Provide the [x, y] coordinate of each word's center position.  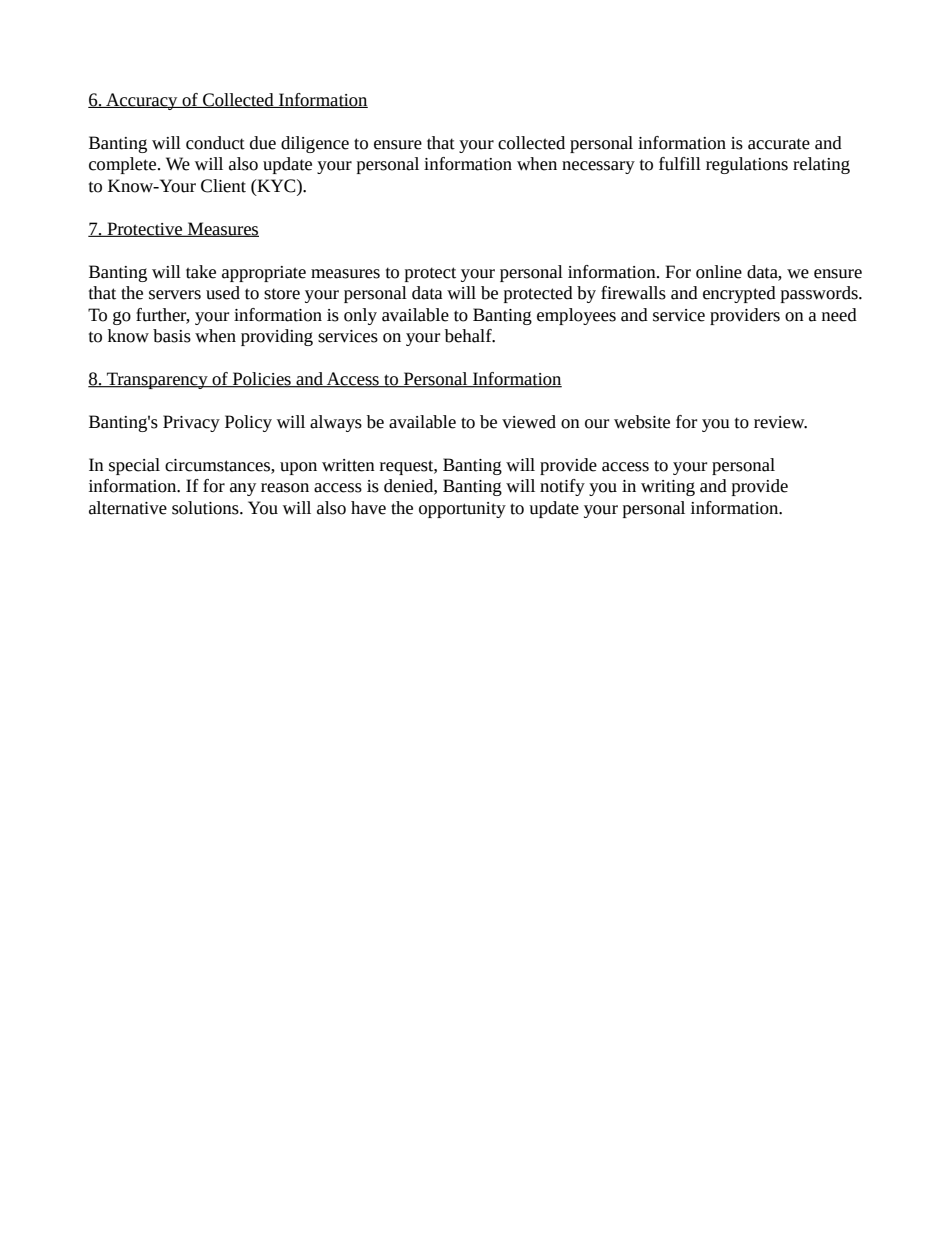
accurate [779, 144]
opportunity [462, 510]
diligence [315, 144]
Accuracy [142, 101]
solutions [206, 508]
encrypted [739, 294]
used [223, 293]
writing [668, 488]
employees [576, 316]
